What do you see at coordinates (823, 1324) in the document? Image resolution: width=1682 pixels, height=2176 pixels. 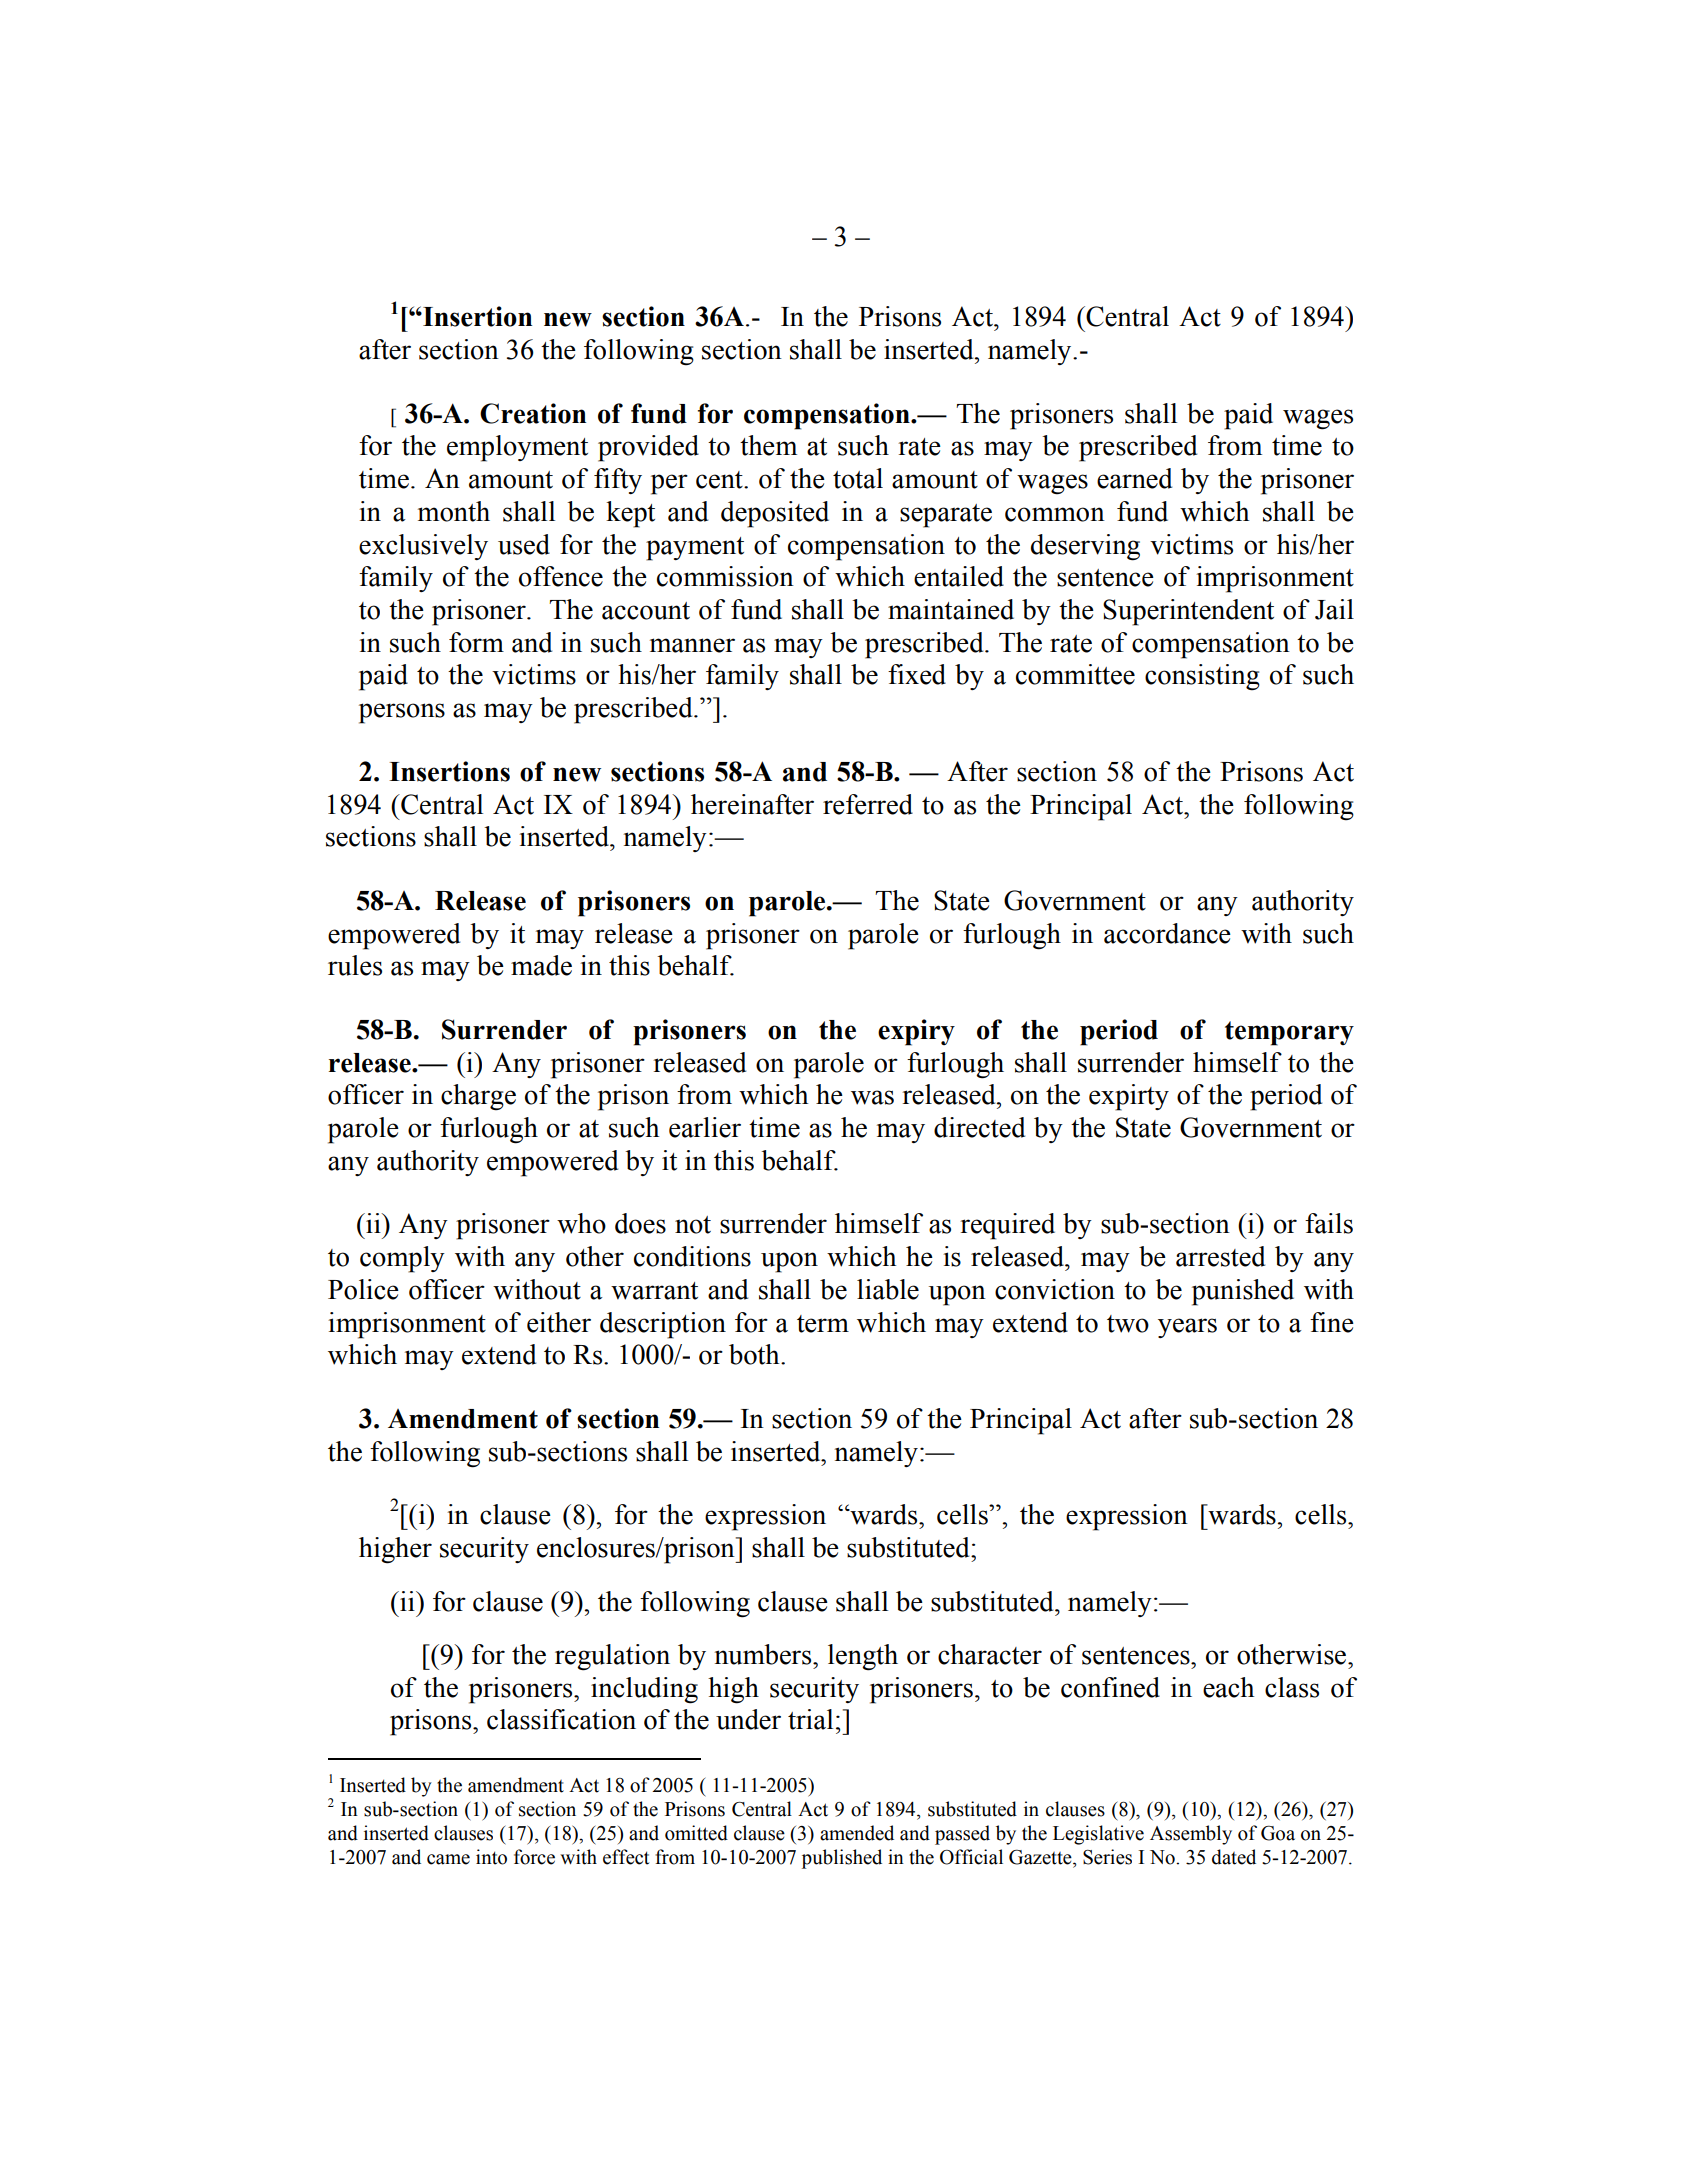 I see `term` at bounding box center [823, 1324].
